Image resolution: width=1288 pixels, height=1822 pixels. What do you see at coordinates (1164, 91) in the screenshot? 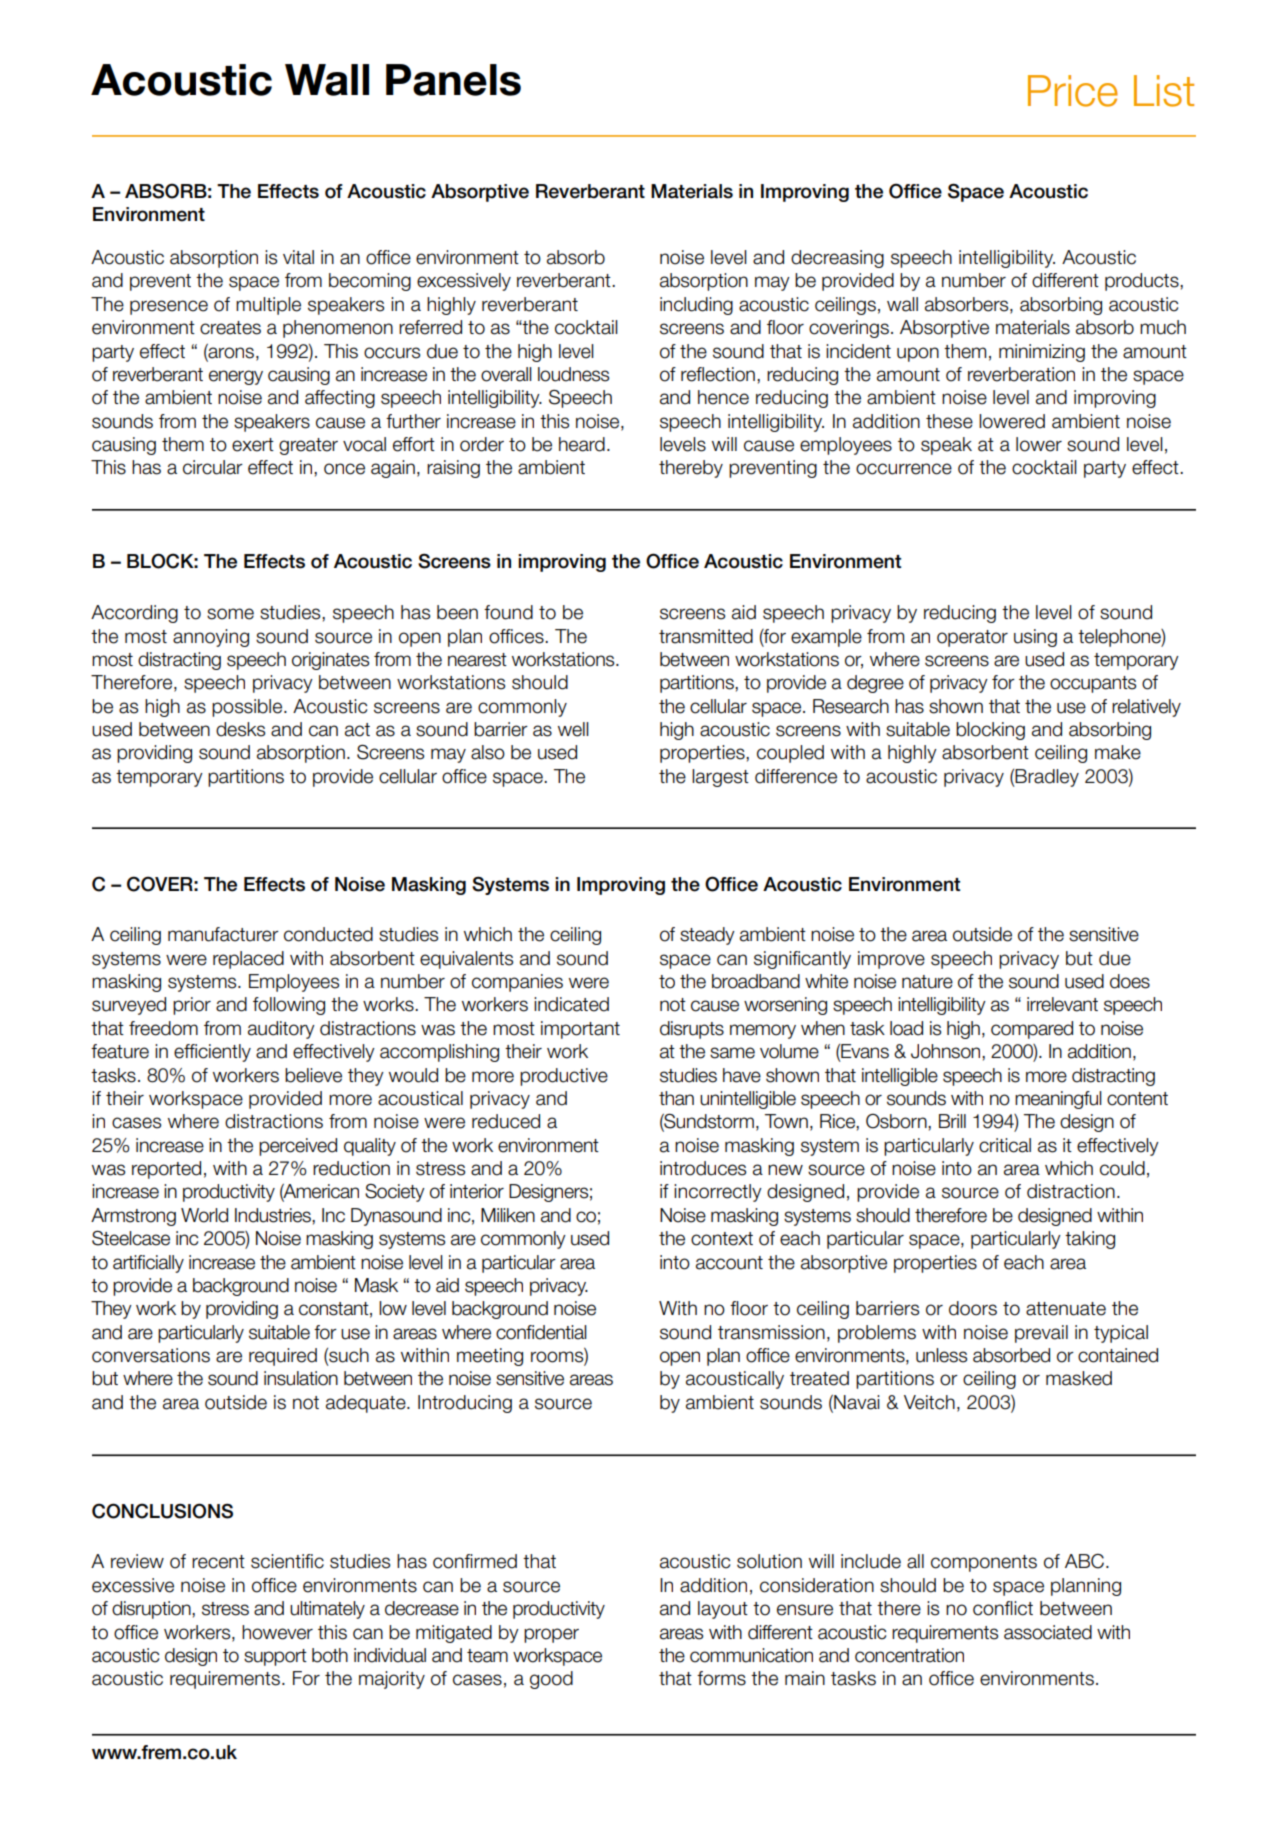
I see `List` at bounding box center [1164, 91].
